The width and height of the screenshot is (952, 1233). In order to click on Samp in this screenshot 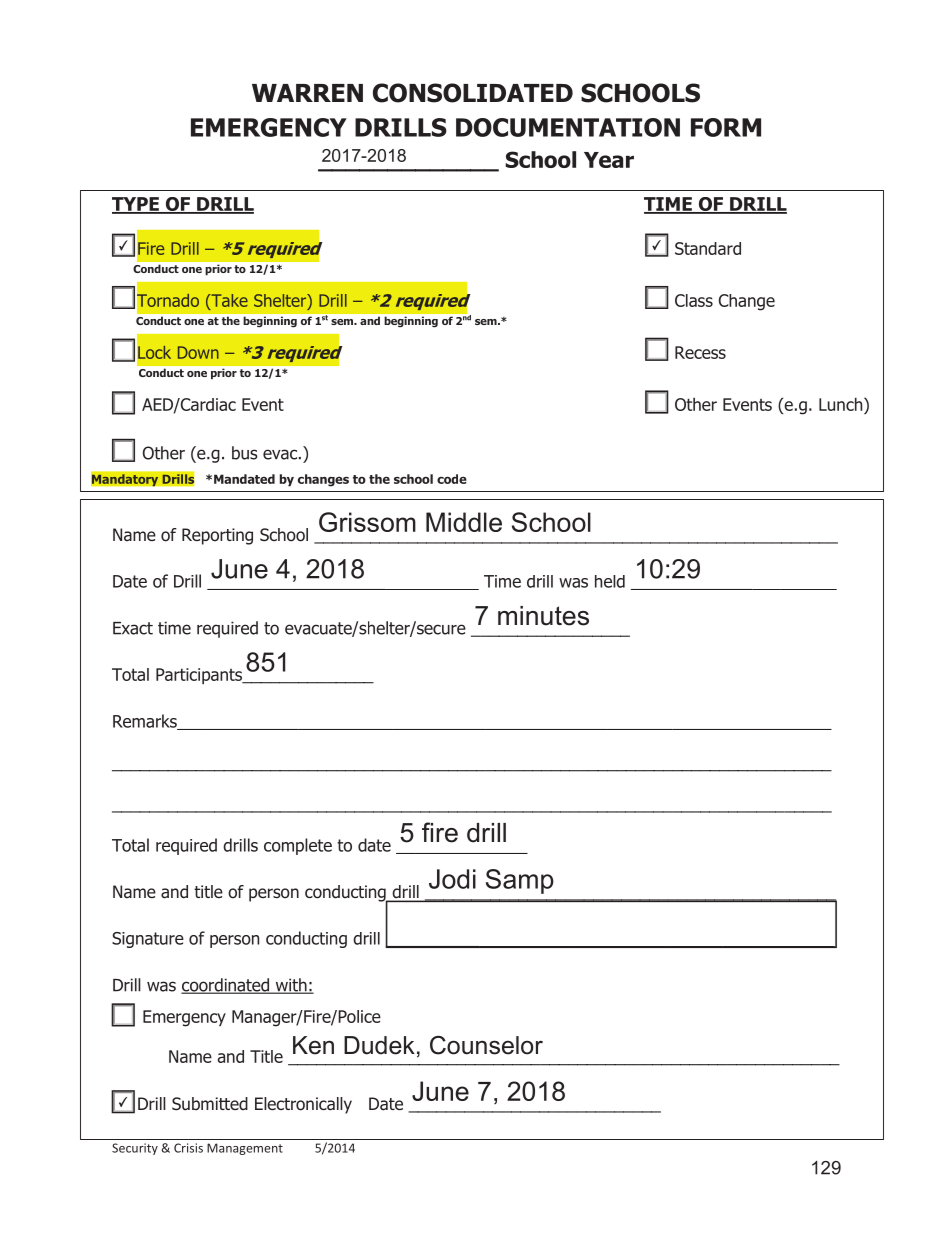, I will do `click(520, 881)`.
